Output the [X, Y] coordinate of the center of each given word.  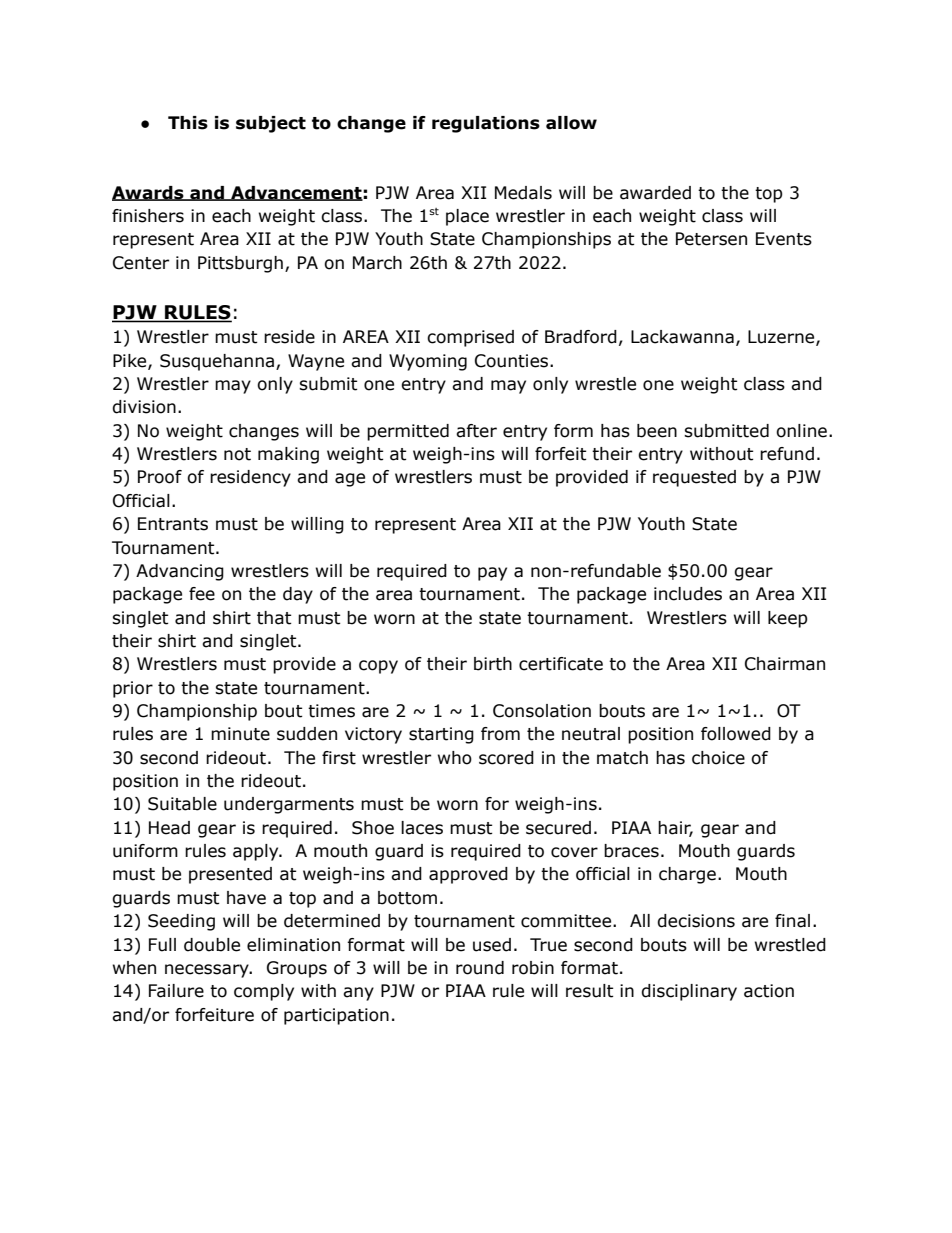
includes [688, 594]
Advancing [180, 572]
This [188, 123]
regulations [486, 124]
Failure [176, 991]
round [480, 968]
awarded [655, 193]
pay [492, 574]
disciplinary [689, 992]
